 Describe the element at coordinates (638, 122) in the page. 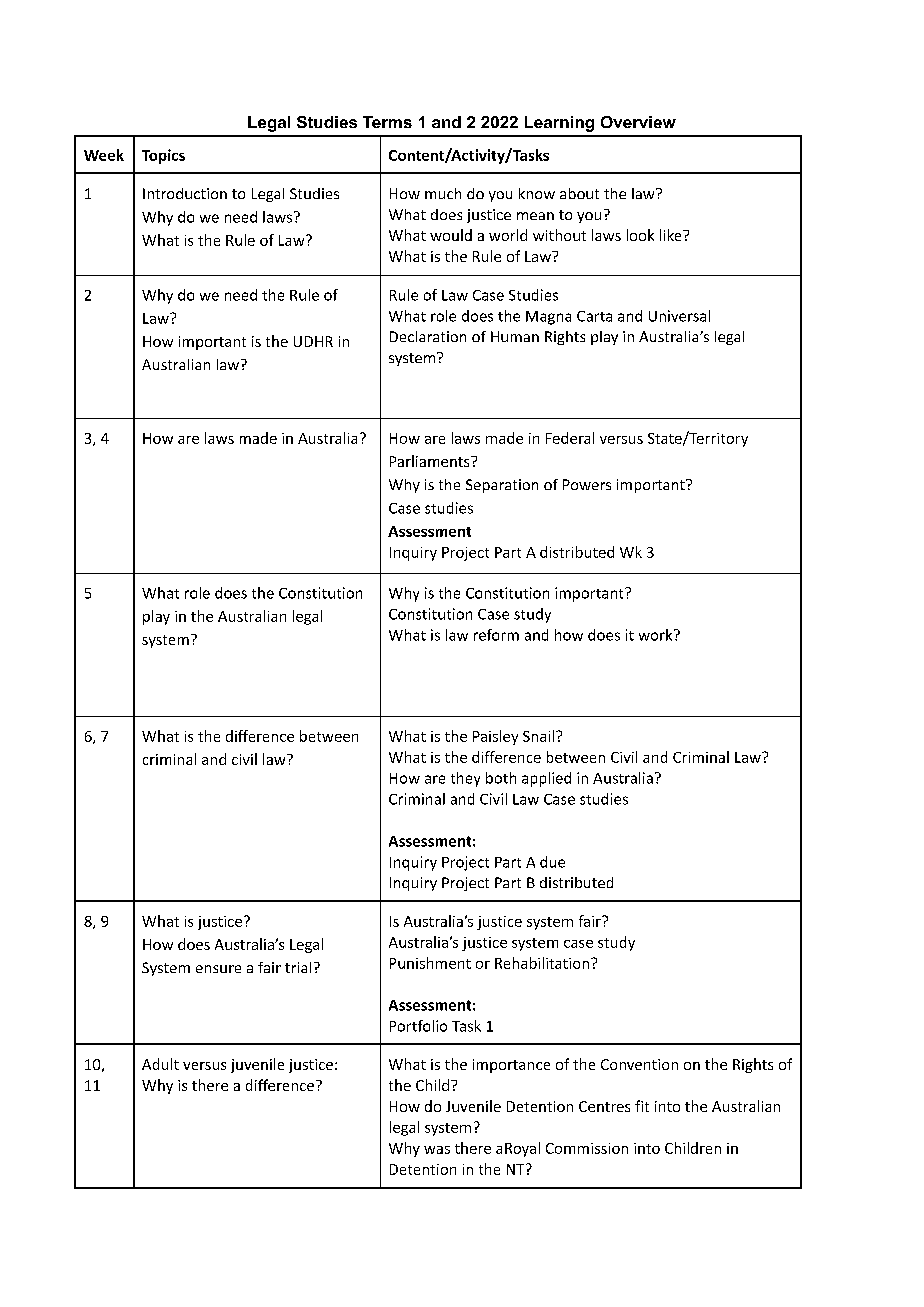

I see `Overview` at that location.
